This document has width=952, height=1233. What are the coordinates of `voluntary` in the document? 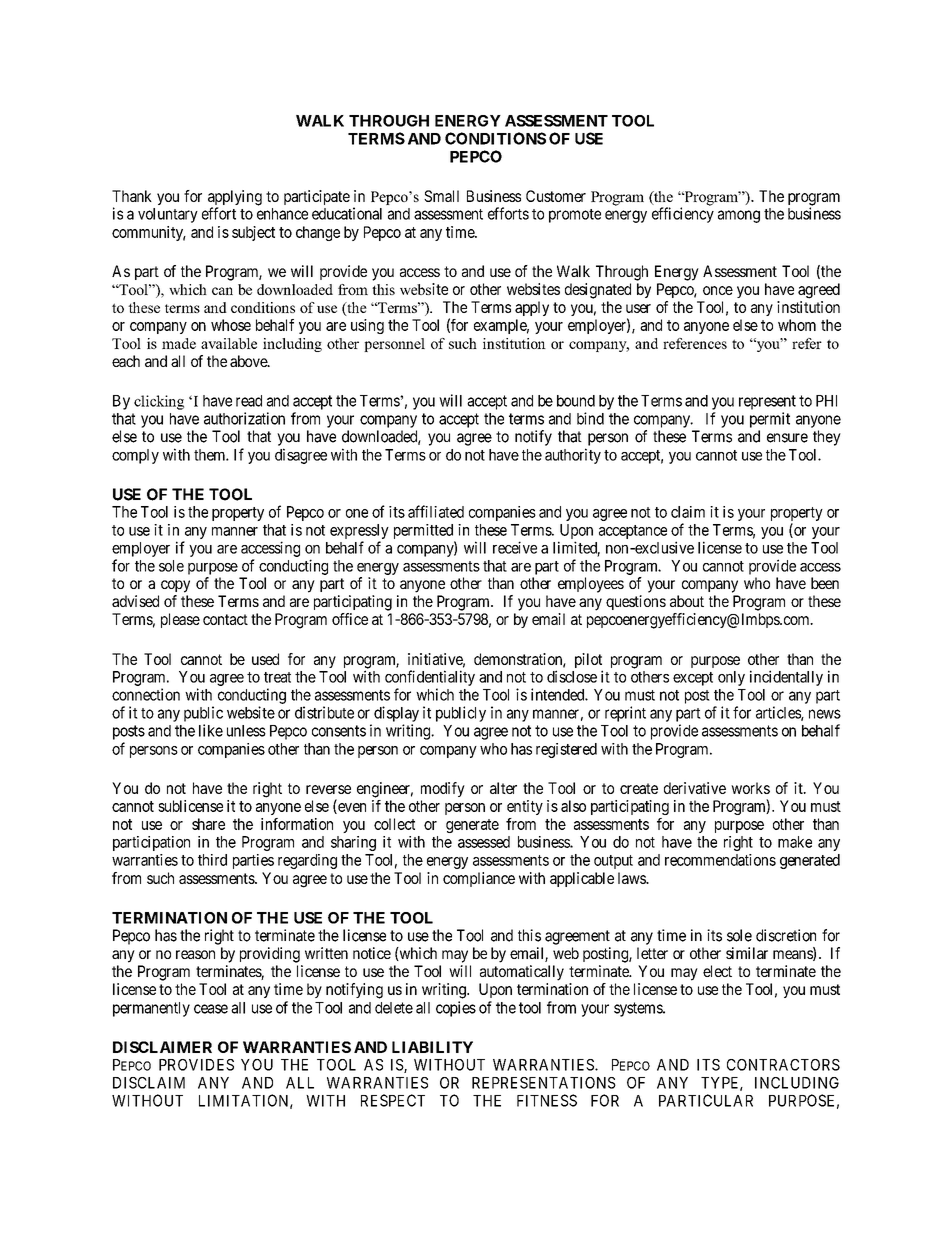 It's located at (168, 215).
